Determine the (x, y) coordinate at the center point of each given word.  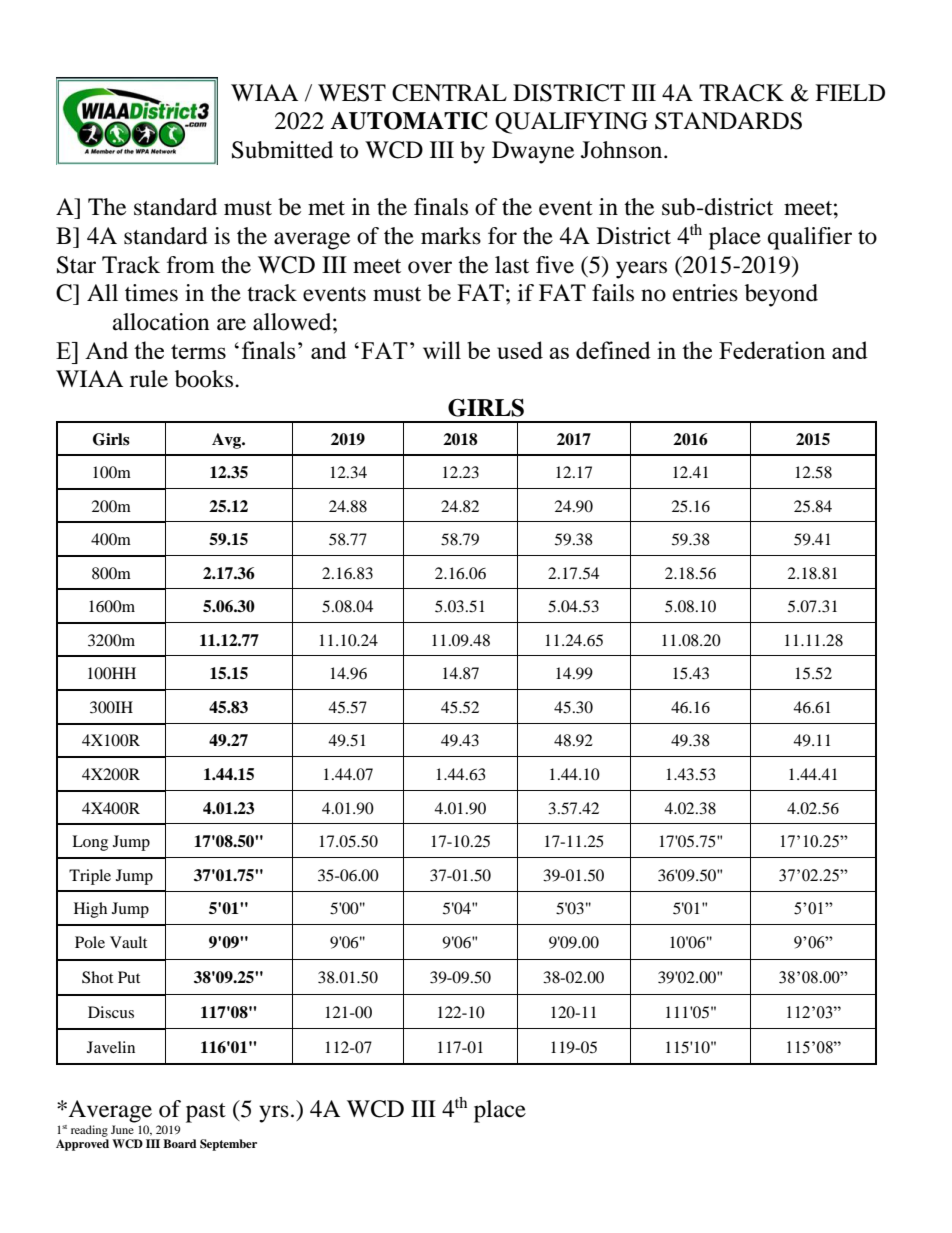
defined (613, 350)
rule (149, 379)
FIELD (850, 92)
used (520, 350)
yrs (274, 1114)
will (442, 350)
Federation (772, 350)
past (206, 1113)
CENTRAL (449, 93)
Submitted (282, 150)
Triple (90, 877)
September (228, 1145)
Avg (228, 441)
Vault (128, 942)
